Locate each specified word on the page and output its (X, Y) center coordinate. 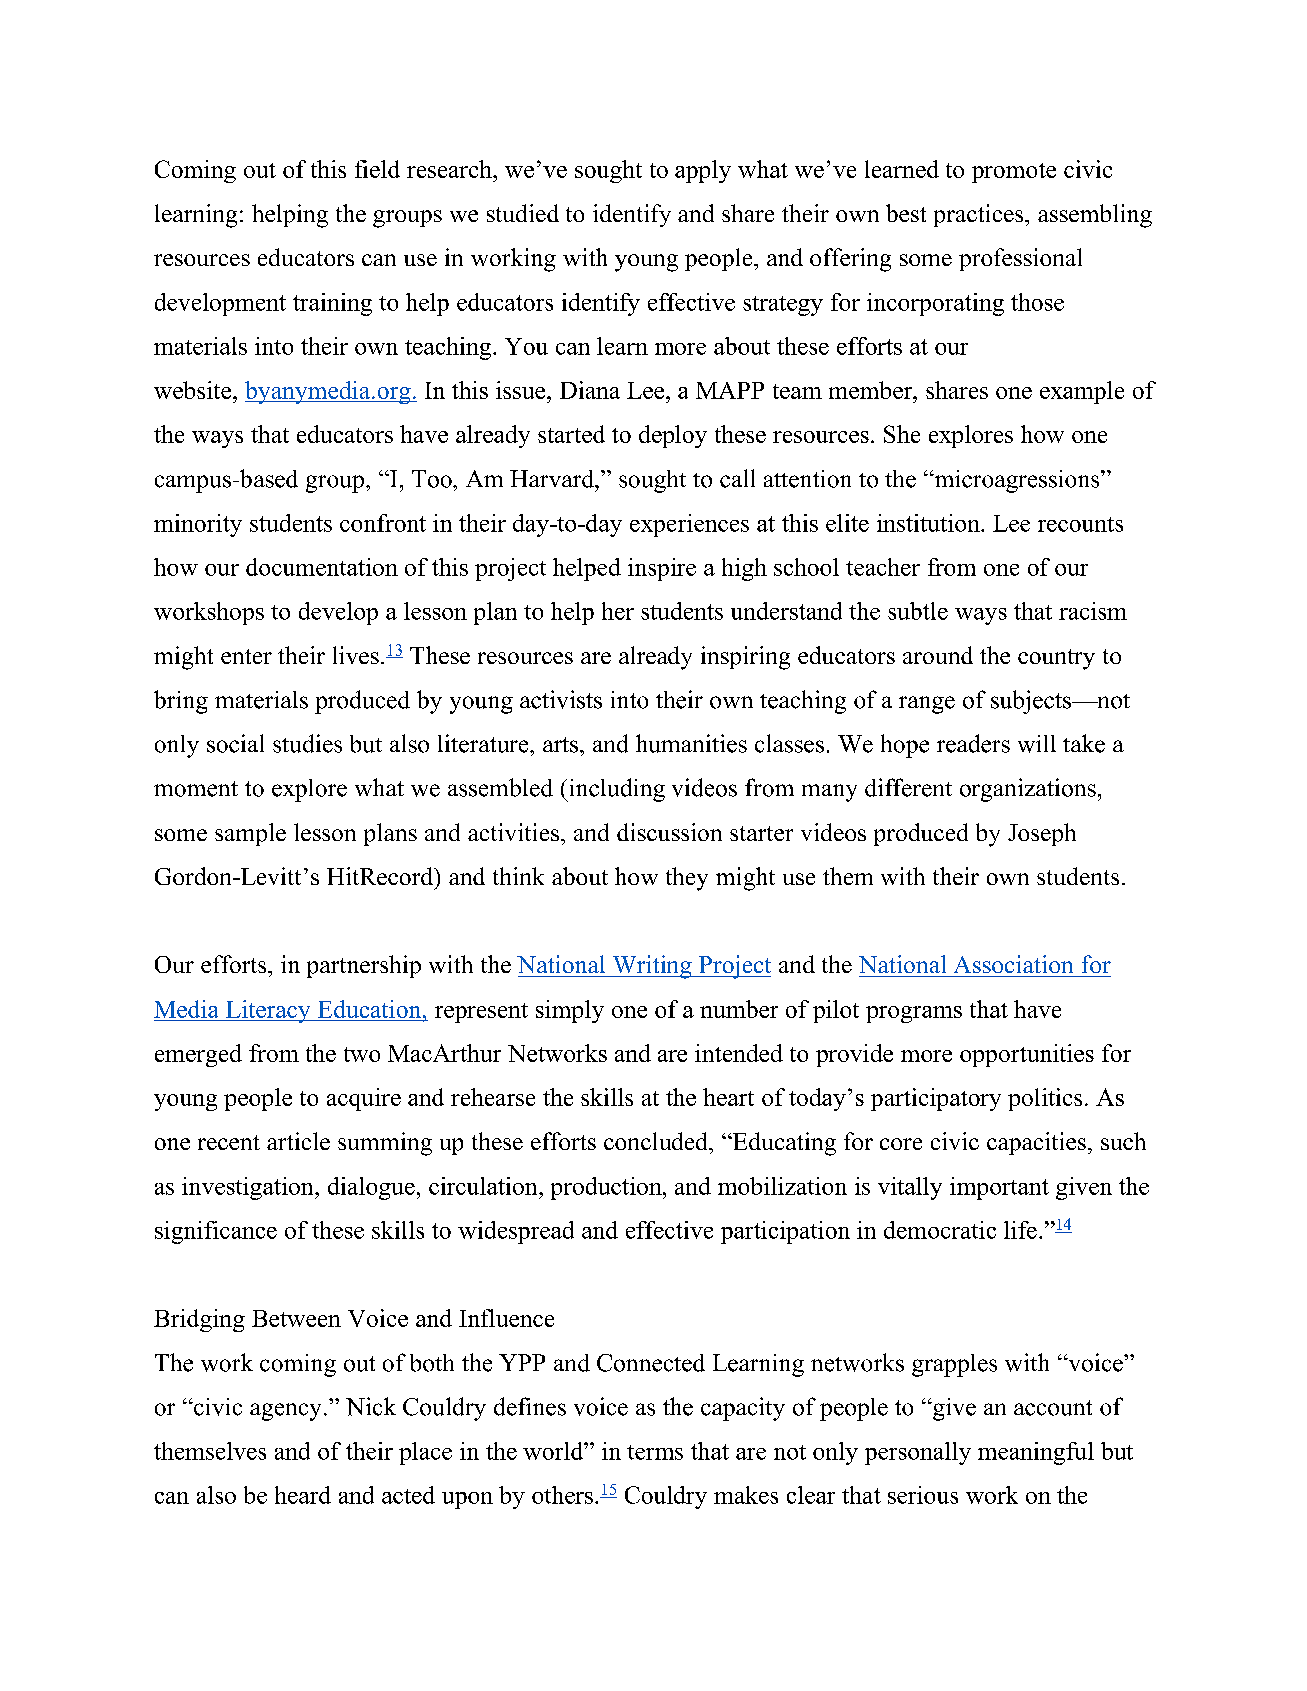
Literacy (268, 1011)
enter (246, 656)
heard (303, 1495)
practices (980, 215)
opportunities (1027, 1055)
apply (703, 171)
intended (739, 1053)
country (1056, 659)
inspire (662, 569)
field (377, 169)
